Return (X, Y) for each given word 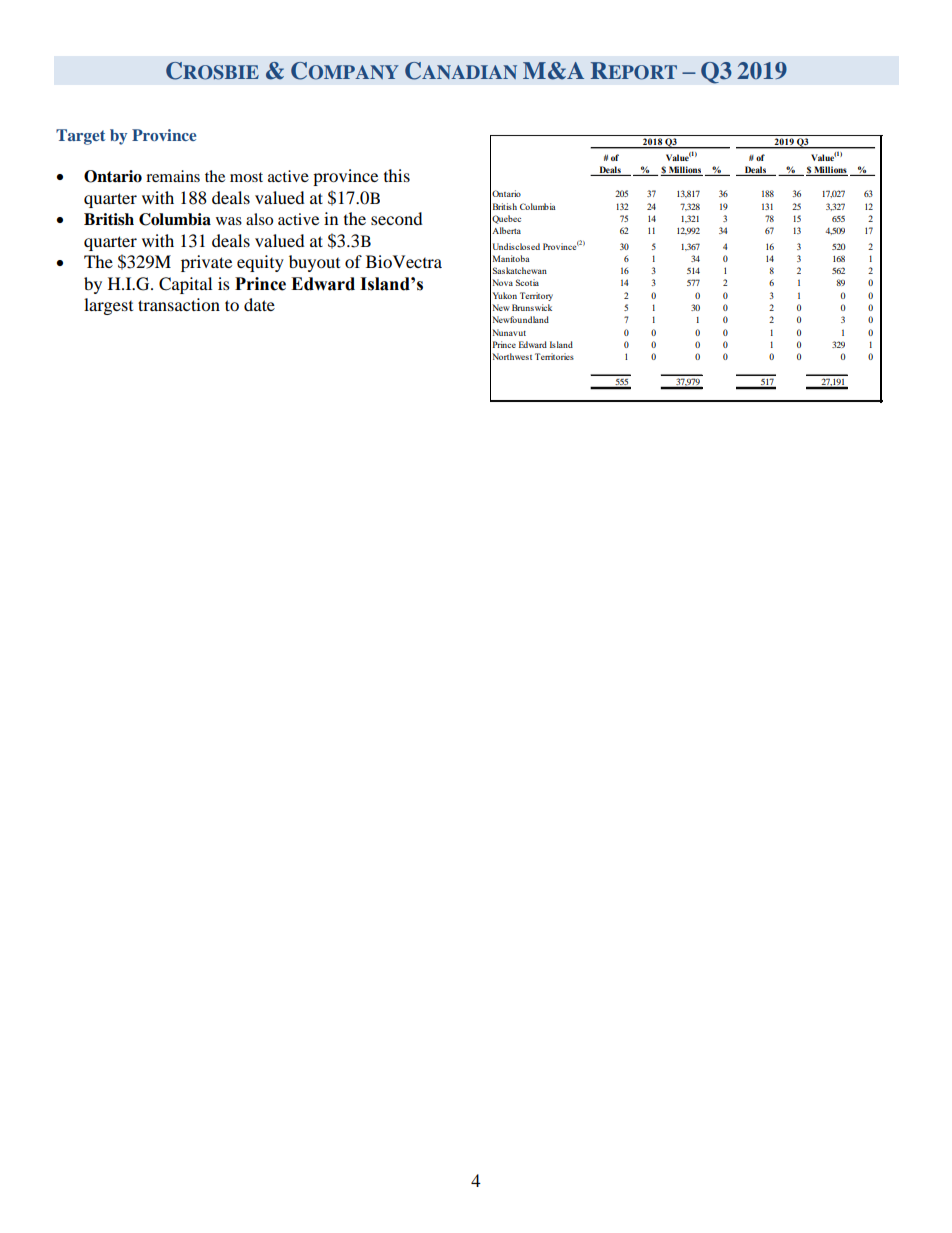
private (206, 263)
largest (108, 306)
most (246, 177)
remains (173, 176)
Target (80, 137)
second (397, 218)
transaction (179, 304)
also (259, 219)
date (259, 304)
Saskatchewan (520, 270)
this (397, 175)
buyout (314, 263)
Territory (536, 296)
